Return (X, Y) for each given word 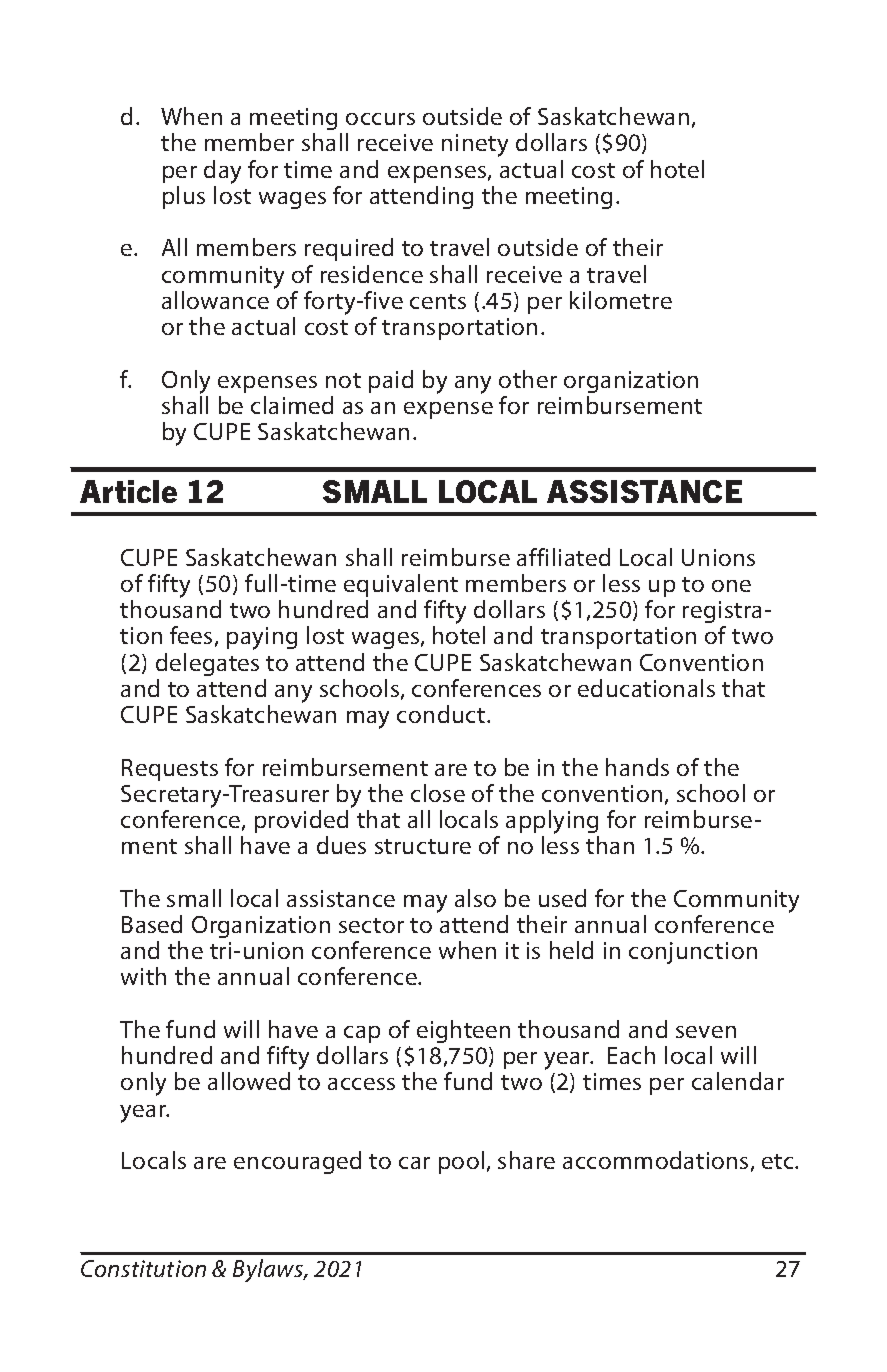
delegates (207, 664)
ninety (475, 145)
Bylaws (269, 1270)
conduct (442, 714)
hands (637, 767)
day (222, 172)
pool (461, 1162)
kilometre (621, 300)
